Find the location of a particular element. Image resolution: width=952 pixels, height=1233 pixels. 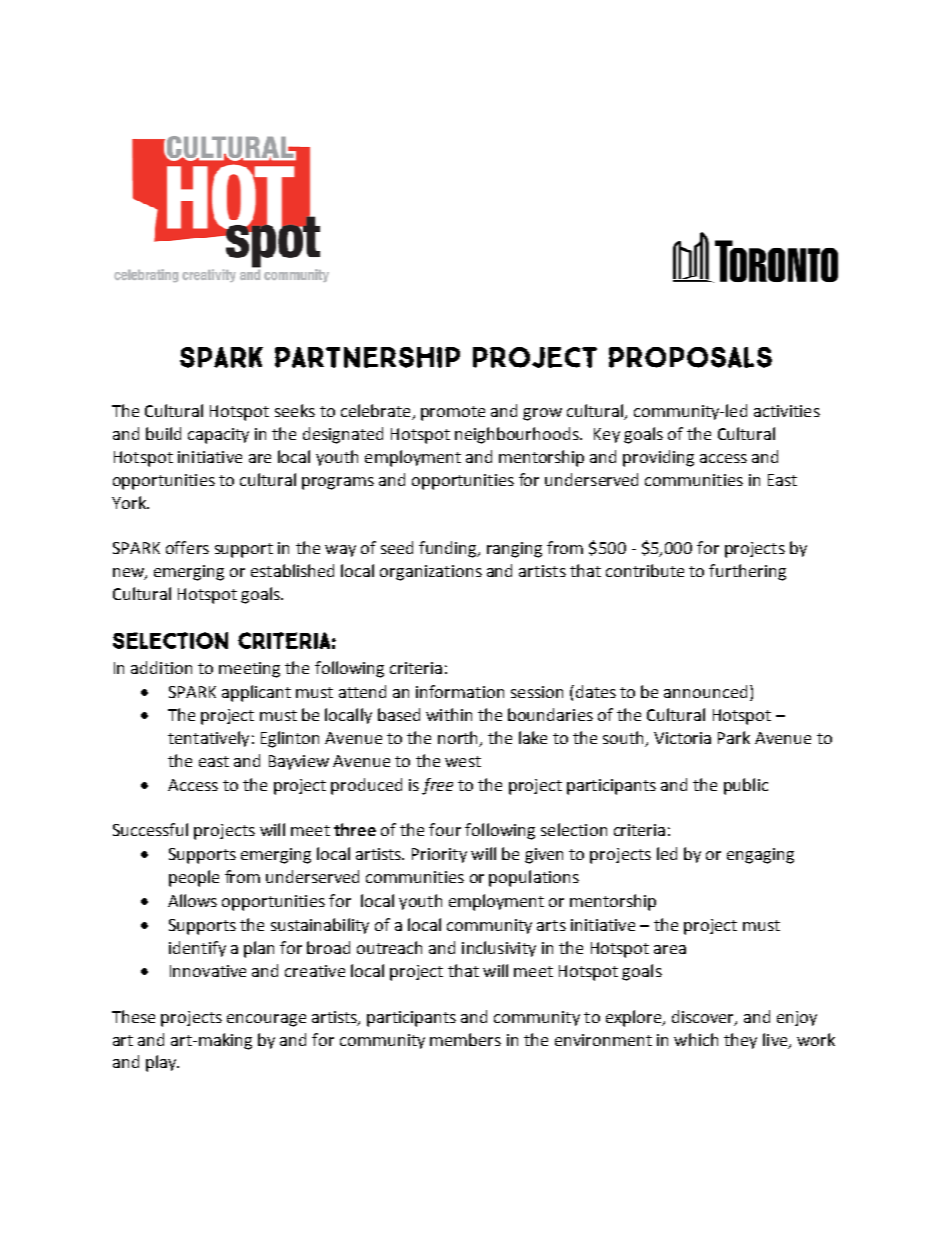

furthering is located at coordinates (747, 572).
